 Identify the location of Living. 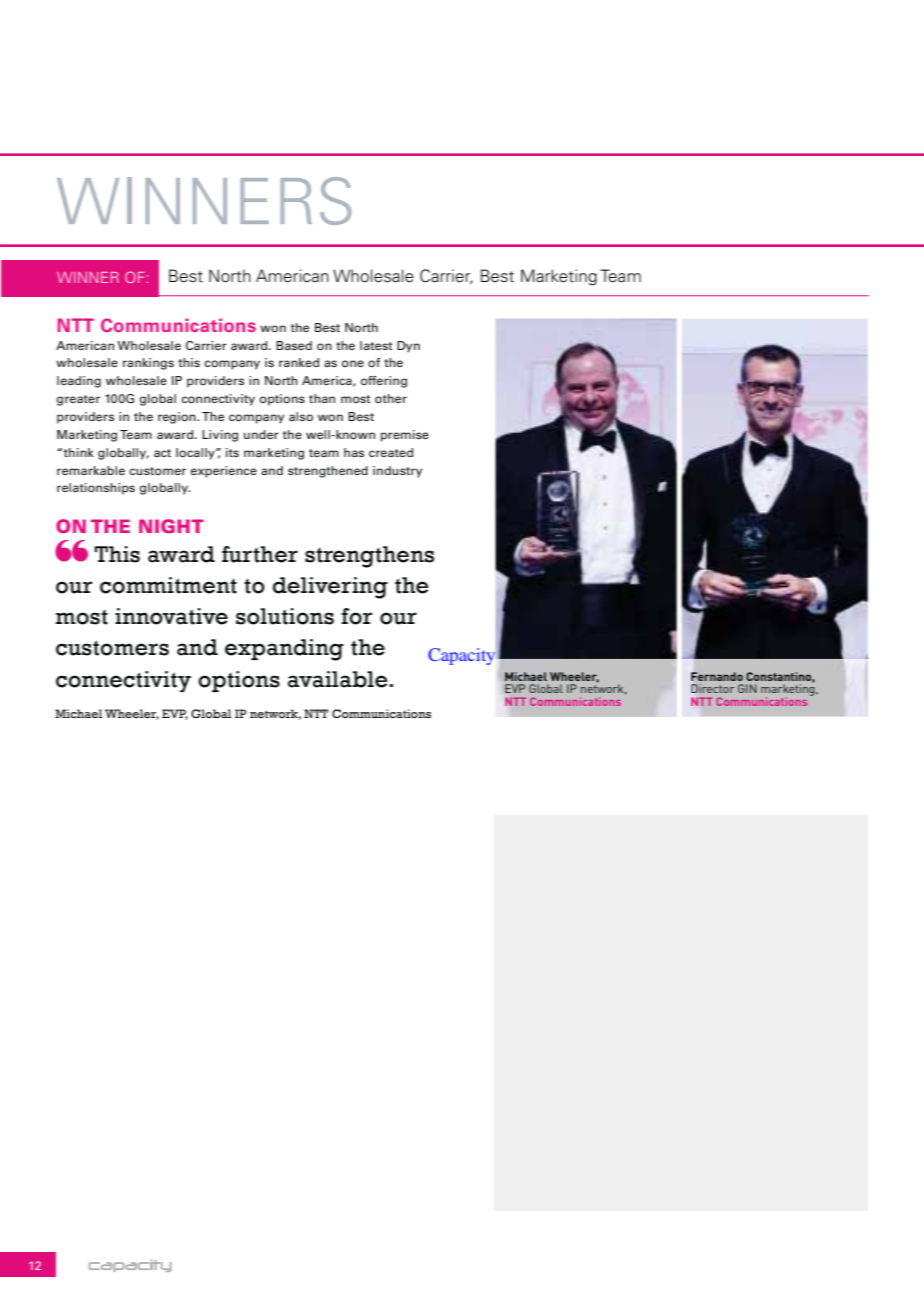
(220, 436).
